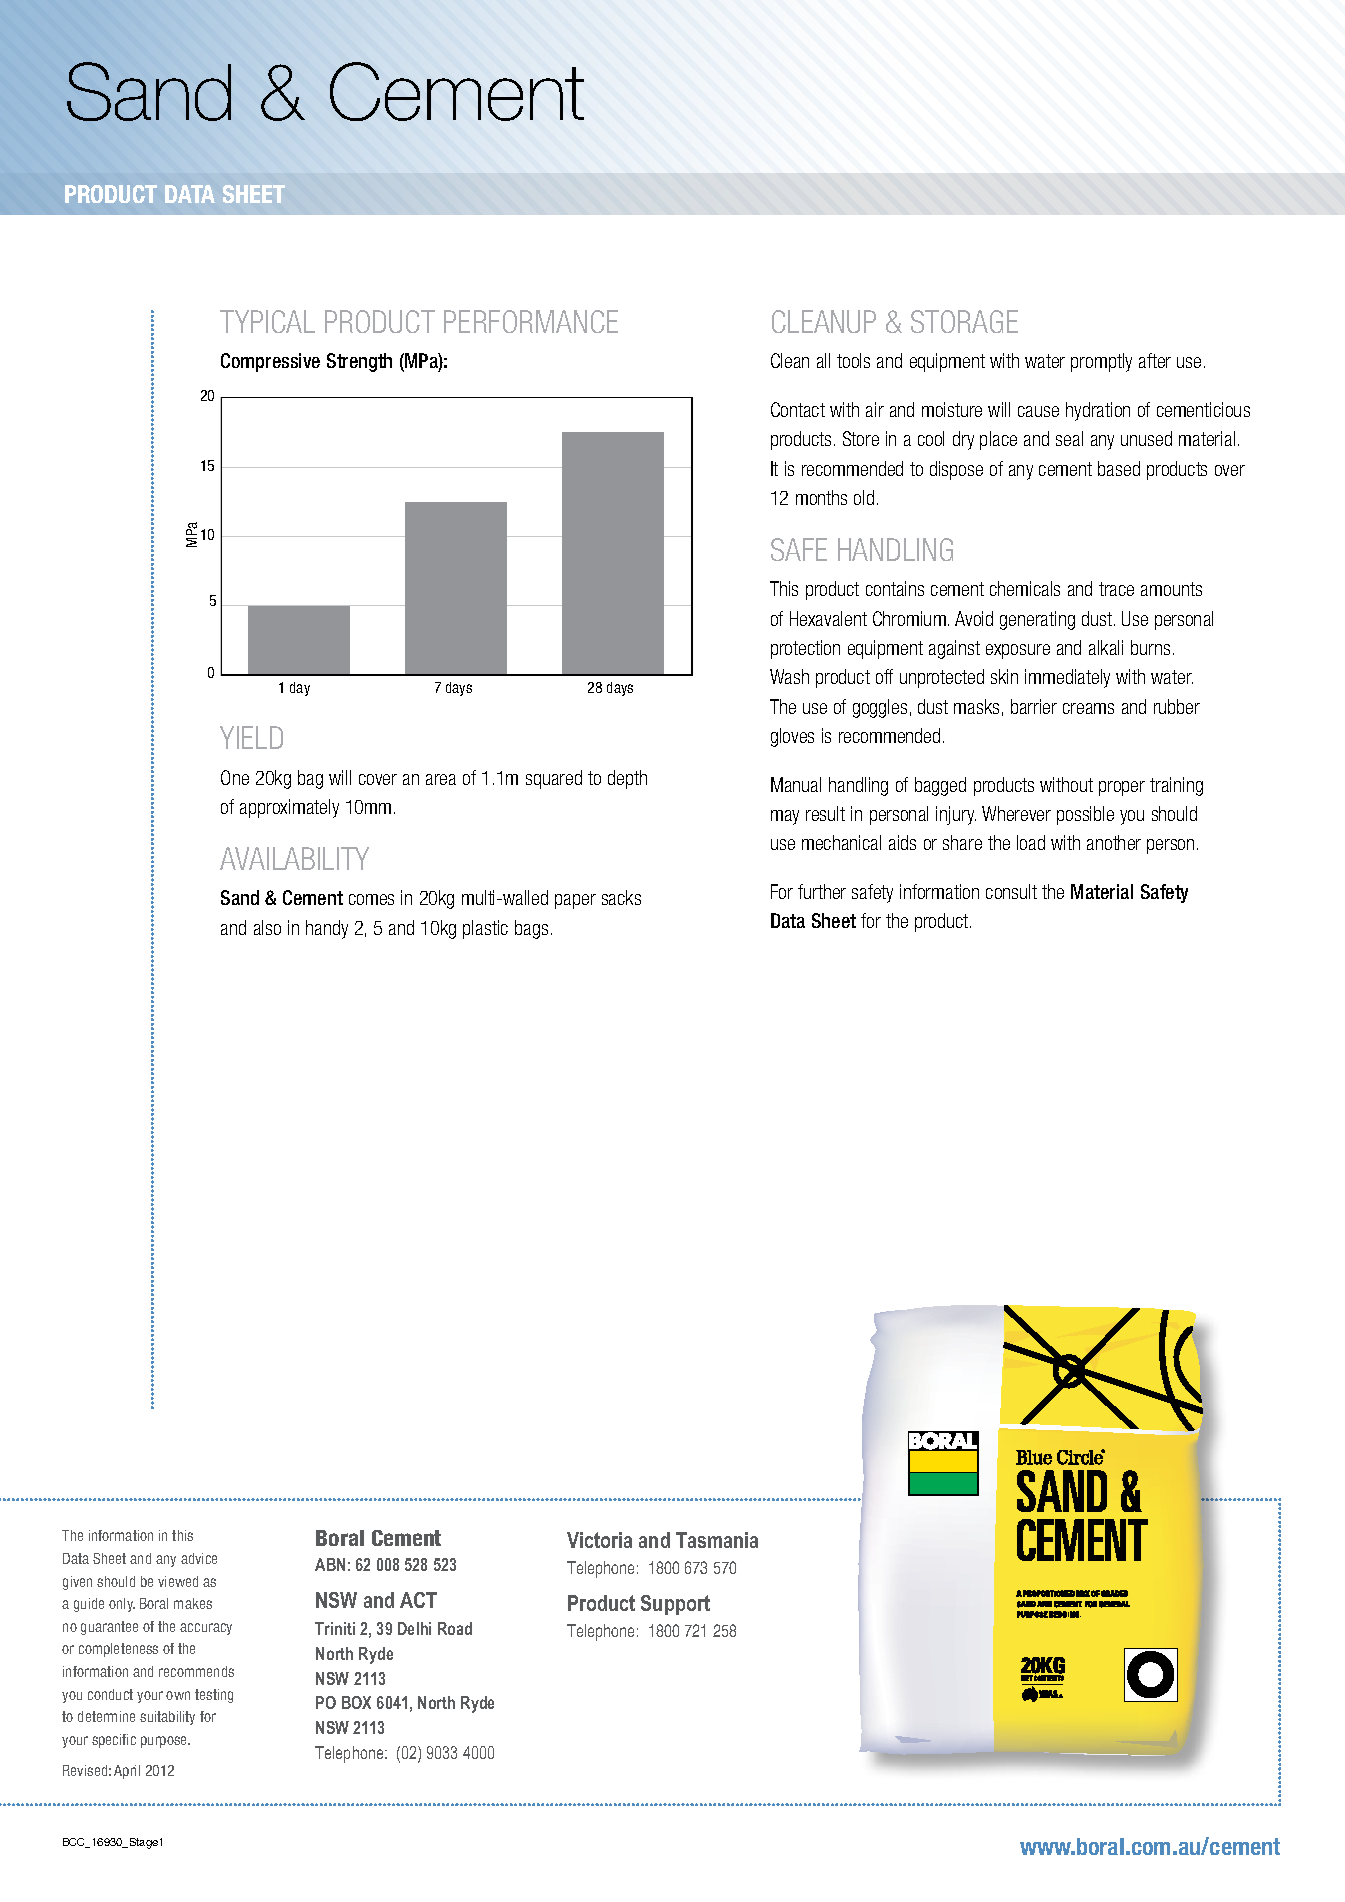  I want to click on Tasmania, so click(717, 1540).
